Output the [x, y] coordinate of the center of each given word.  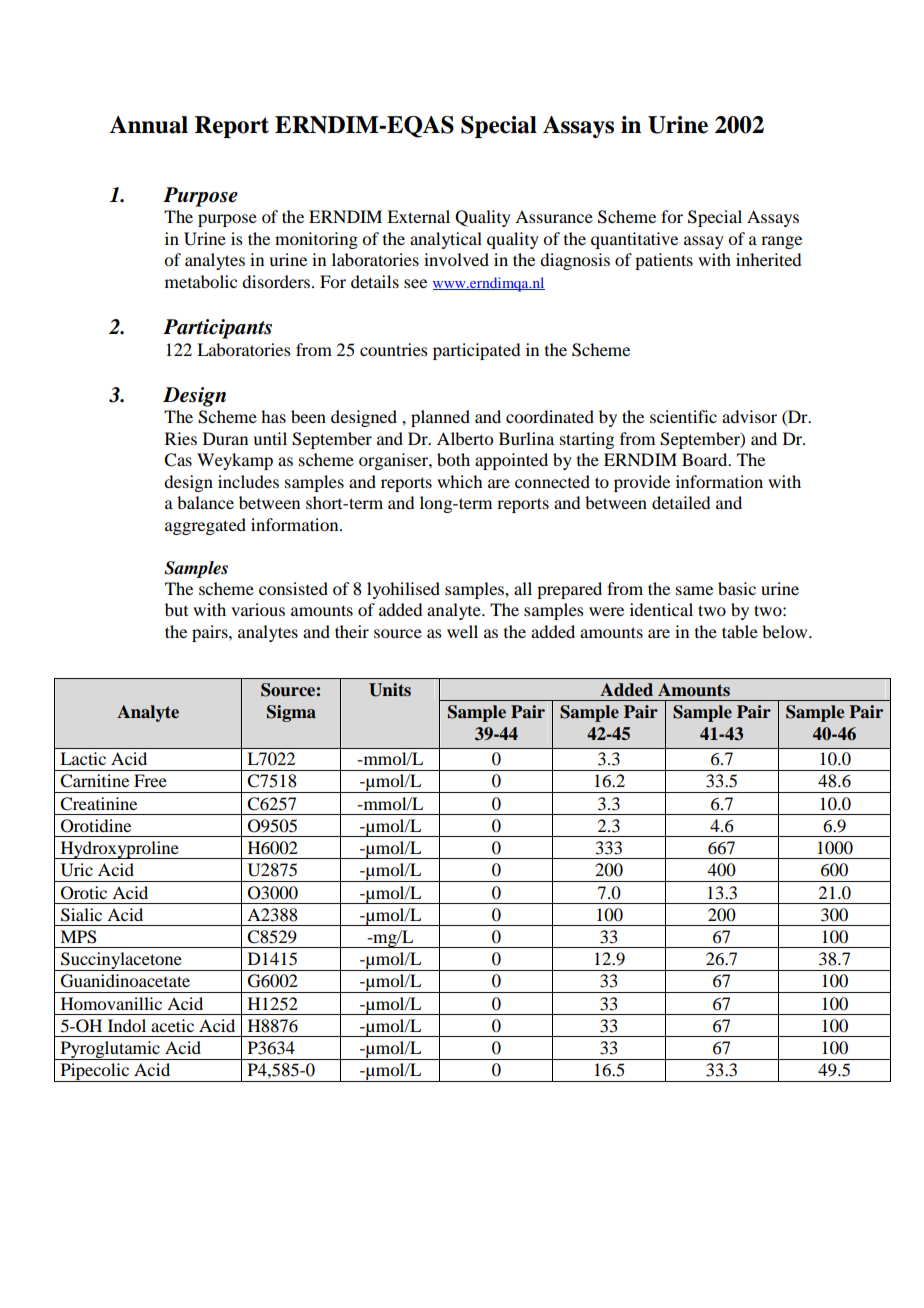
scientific [683, 416]
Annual [148, 125]
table [740, 631]
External [418, 216]
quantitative [634, 240]
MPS [78, 937]
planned [440, 418]
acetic [172, 1025]
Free [150, 780]
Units [390, 690]
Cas [178, 460]
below [786, 631]
